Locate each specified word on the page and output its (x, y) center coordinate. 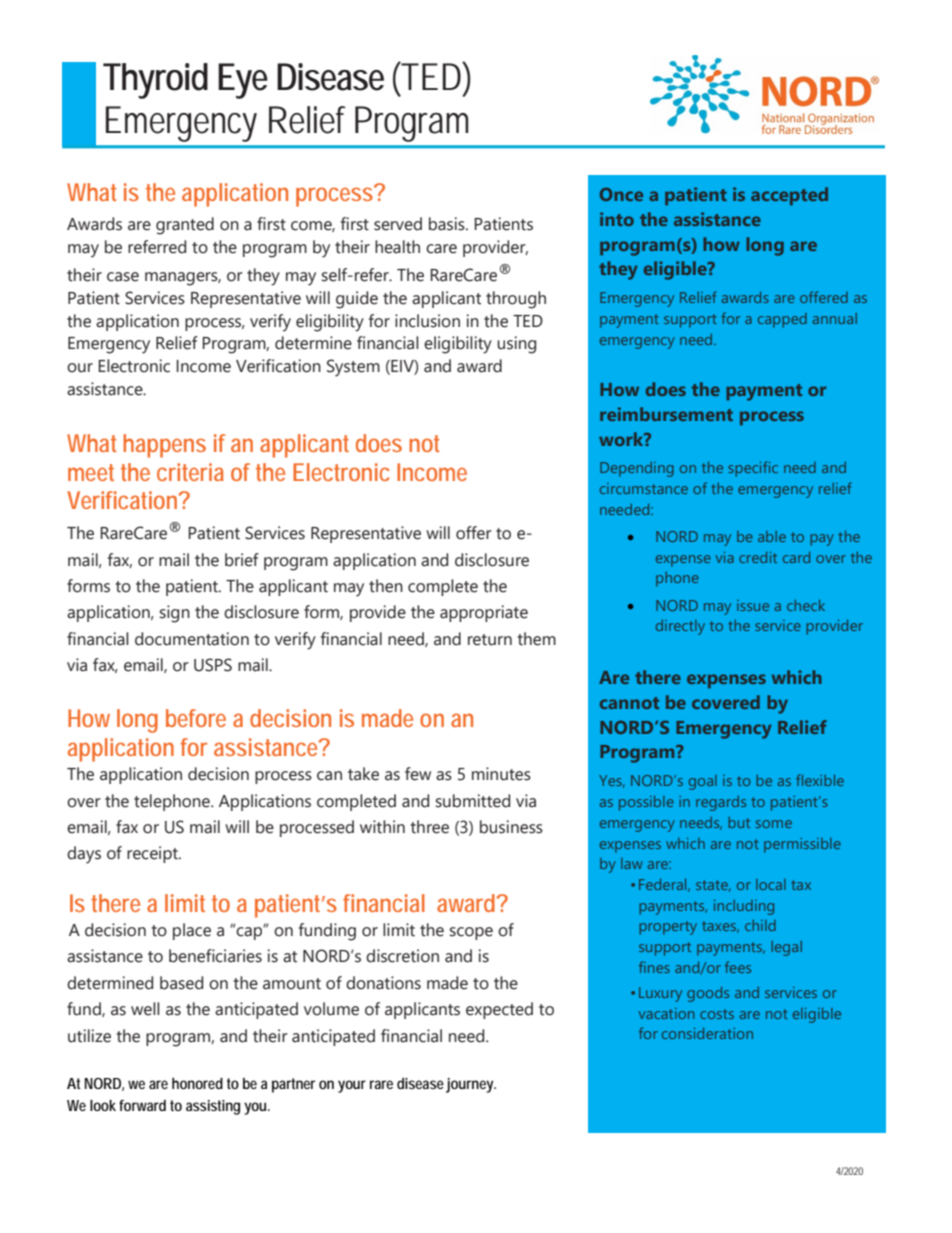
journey (471, 1085)
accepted (789, 196)
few (418, 774)
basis (448, 224)
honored (197, 1083)
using (516, 345)
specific (753, 469)
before (196, 718)
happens (164, 446)
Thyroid (155, 81)
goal (703, 782)
